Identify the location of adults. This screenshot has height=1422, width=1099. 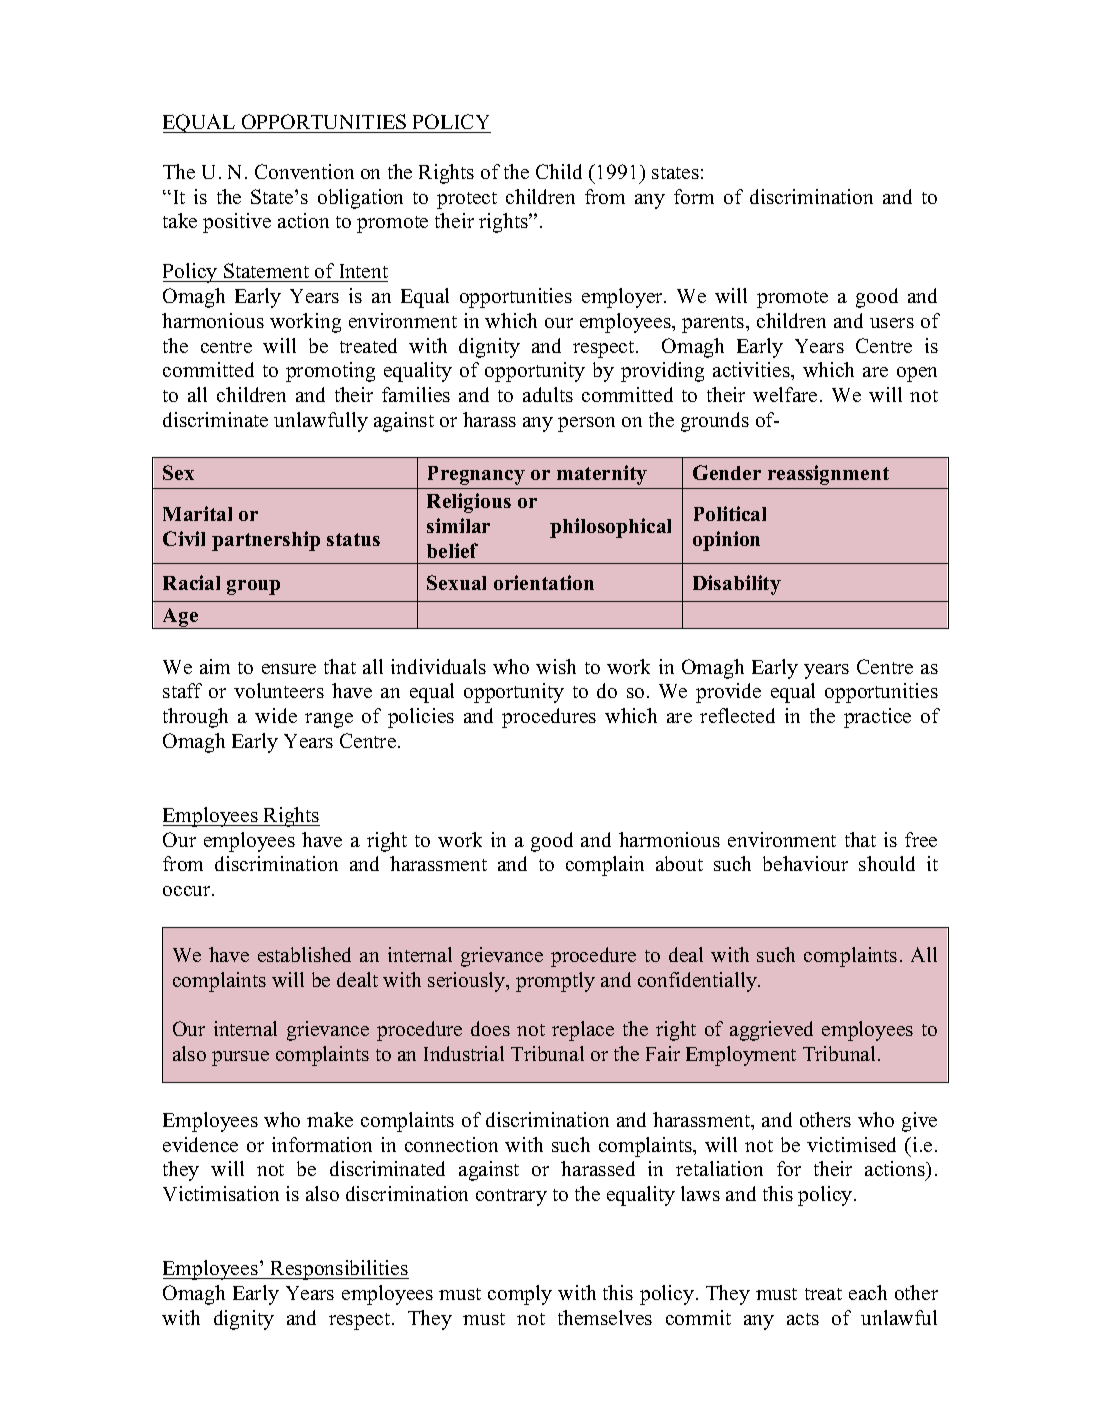
(548, 394).
